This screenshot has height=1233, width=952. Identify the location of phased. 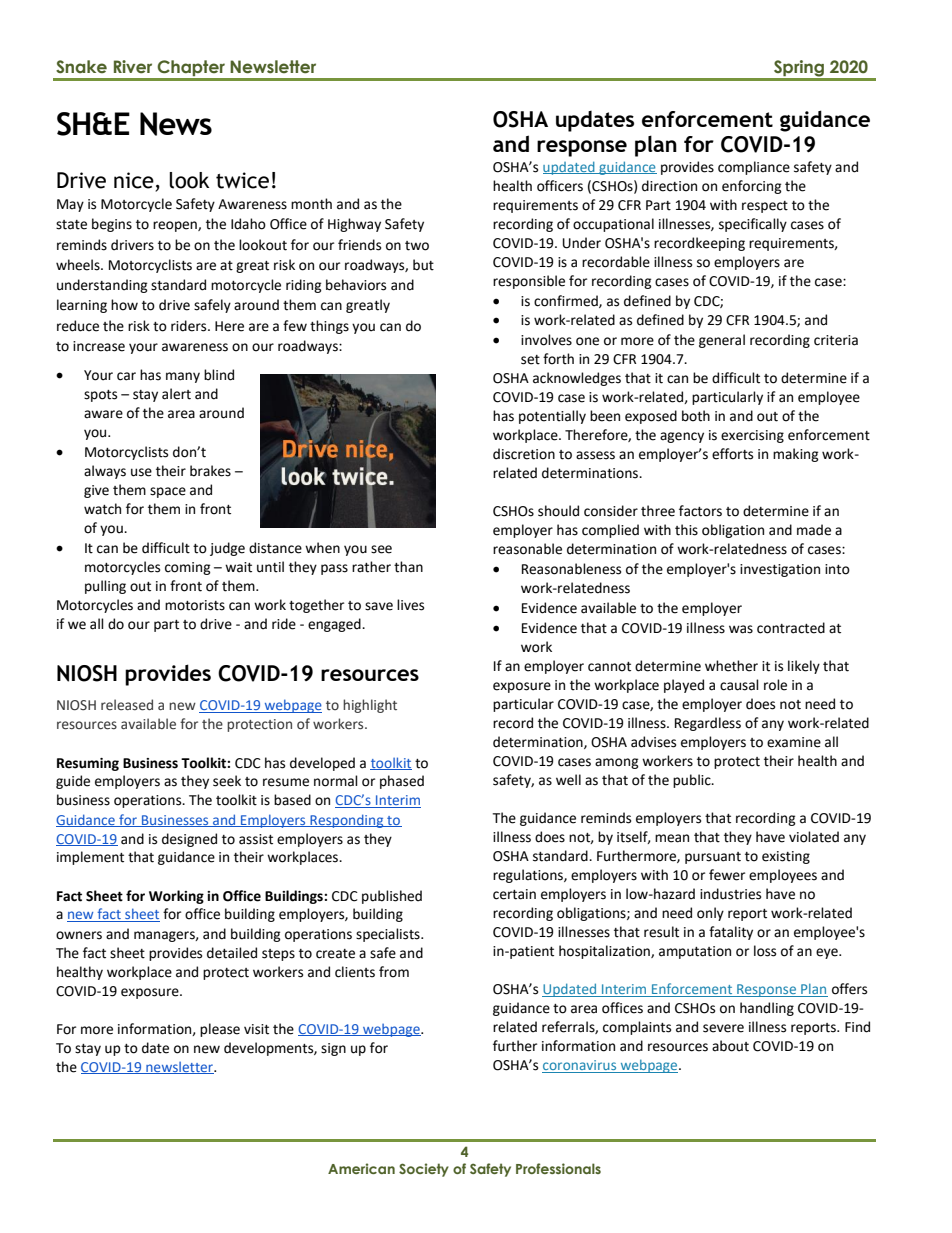
(402, 782).
